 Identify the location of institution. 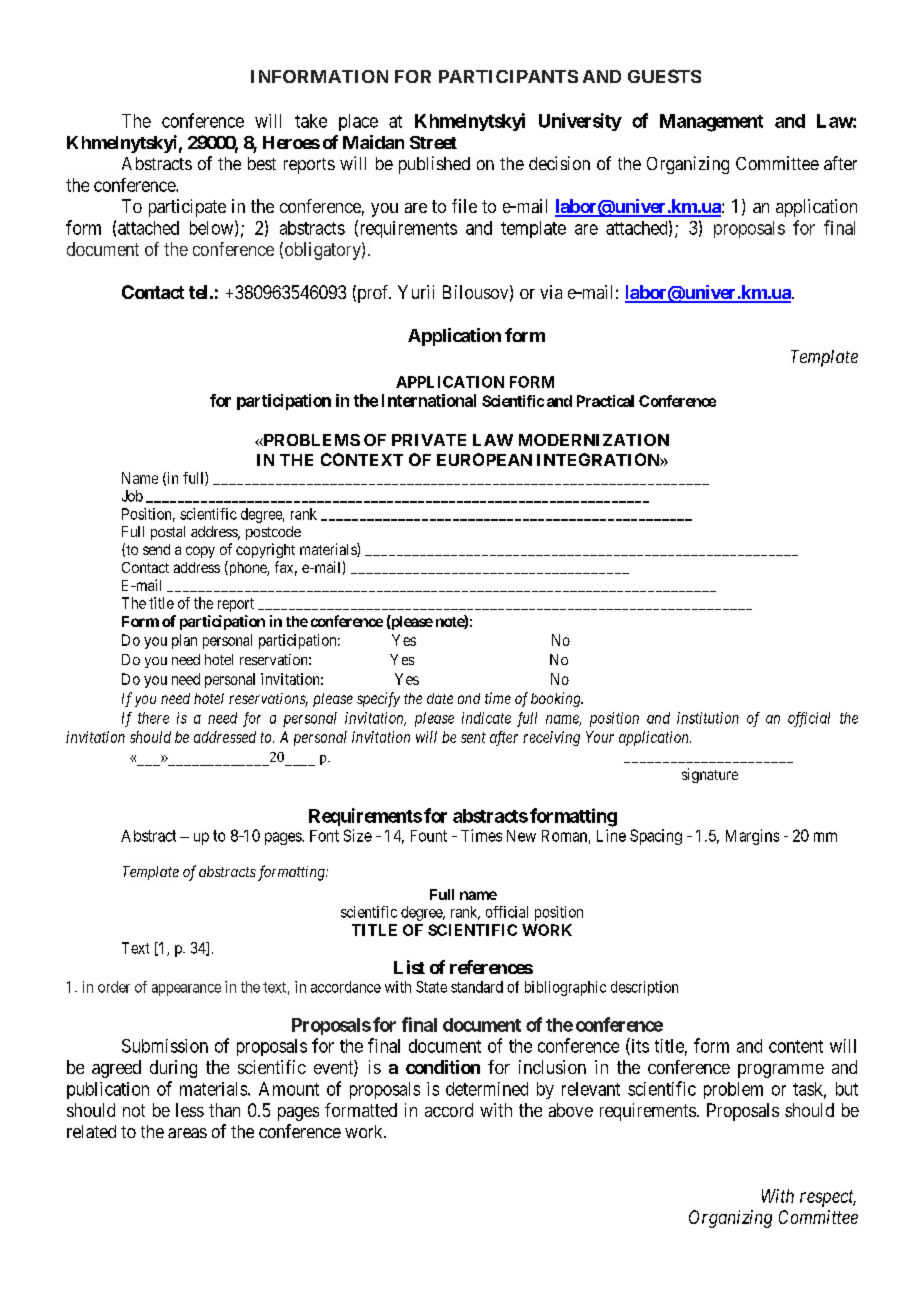
(708, 718).
